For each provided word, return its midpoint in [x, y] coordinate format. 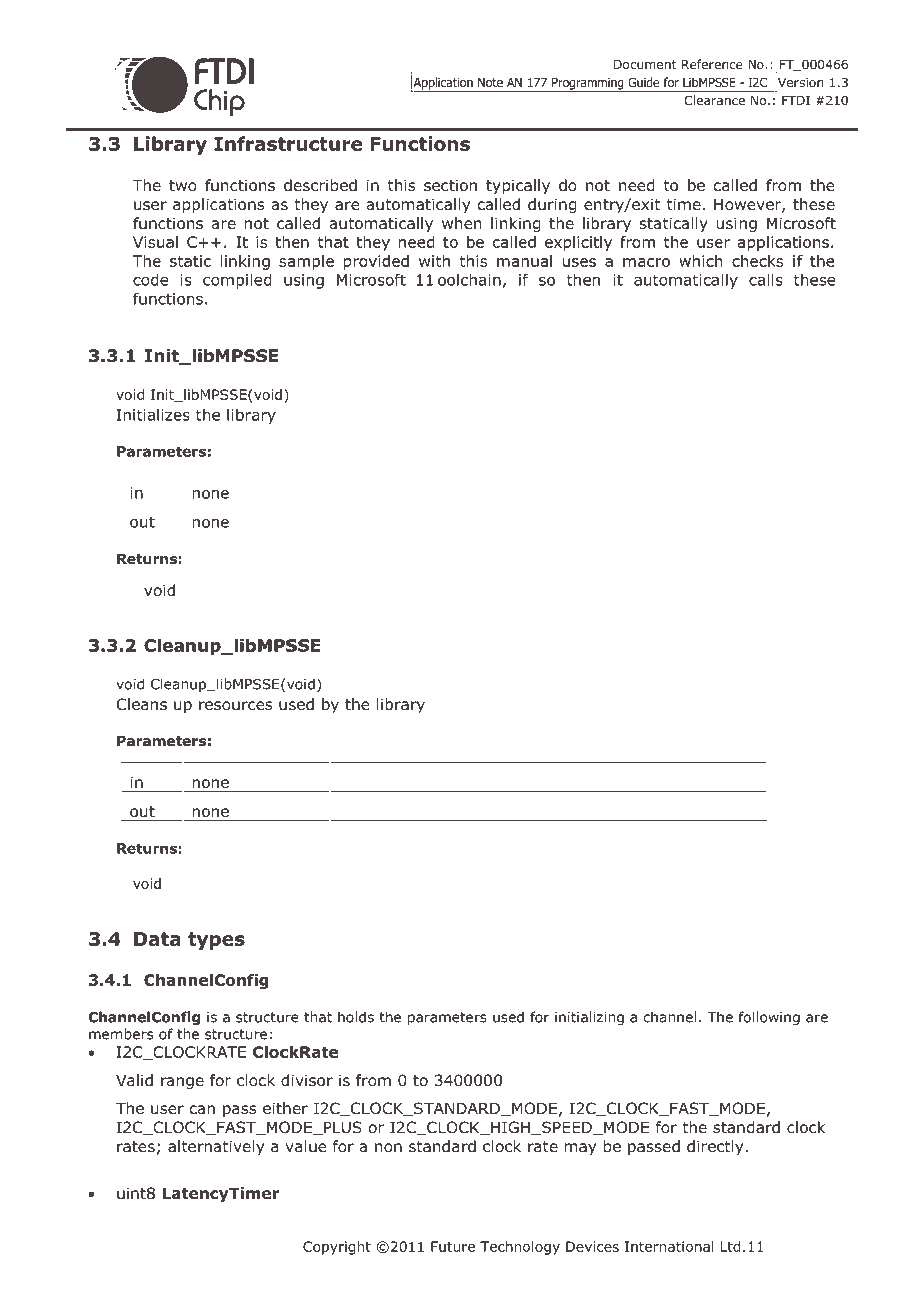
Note [490, 82]
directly [715, 1147]
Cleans [142, 704]
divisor [307, 1080]
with [434, 261]
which [700, 261]
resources [235, 706]
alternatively [216, 1147]
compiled [237, 281]
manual [524, 261]
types [216, 941]
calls [766, 279]
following [769, 1018]
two [183, 186]
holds [356, 1017]
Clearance [715, 100]
